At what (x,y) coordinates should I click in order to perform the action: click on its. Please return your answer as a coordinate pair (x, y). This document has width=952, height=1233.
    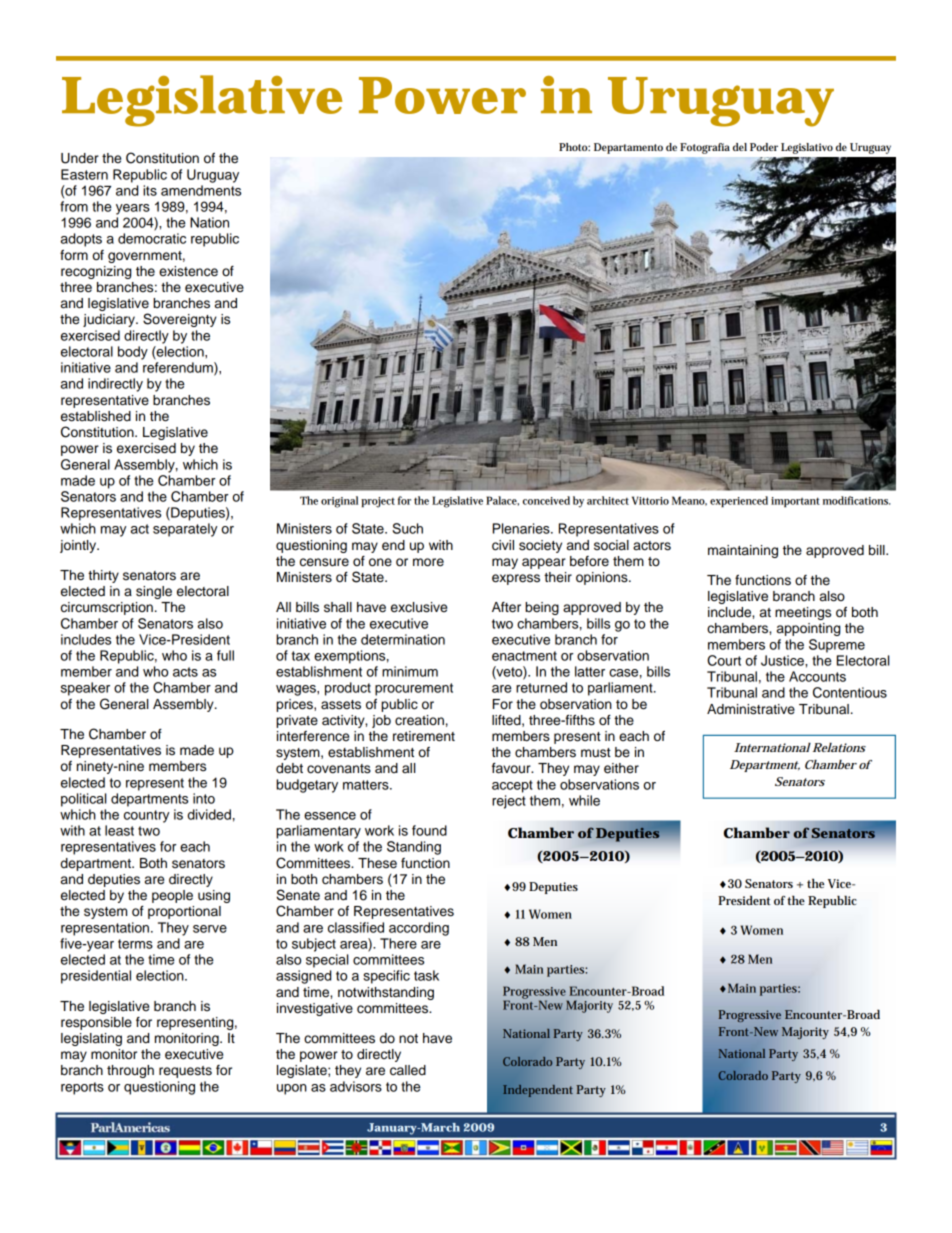
    Looking at the image, I should click on (150, 190).
